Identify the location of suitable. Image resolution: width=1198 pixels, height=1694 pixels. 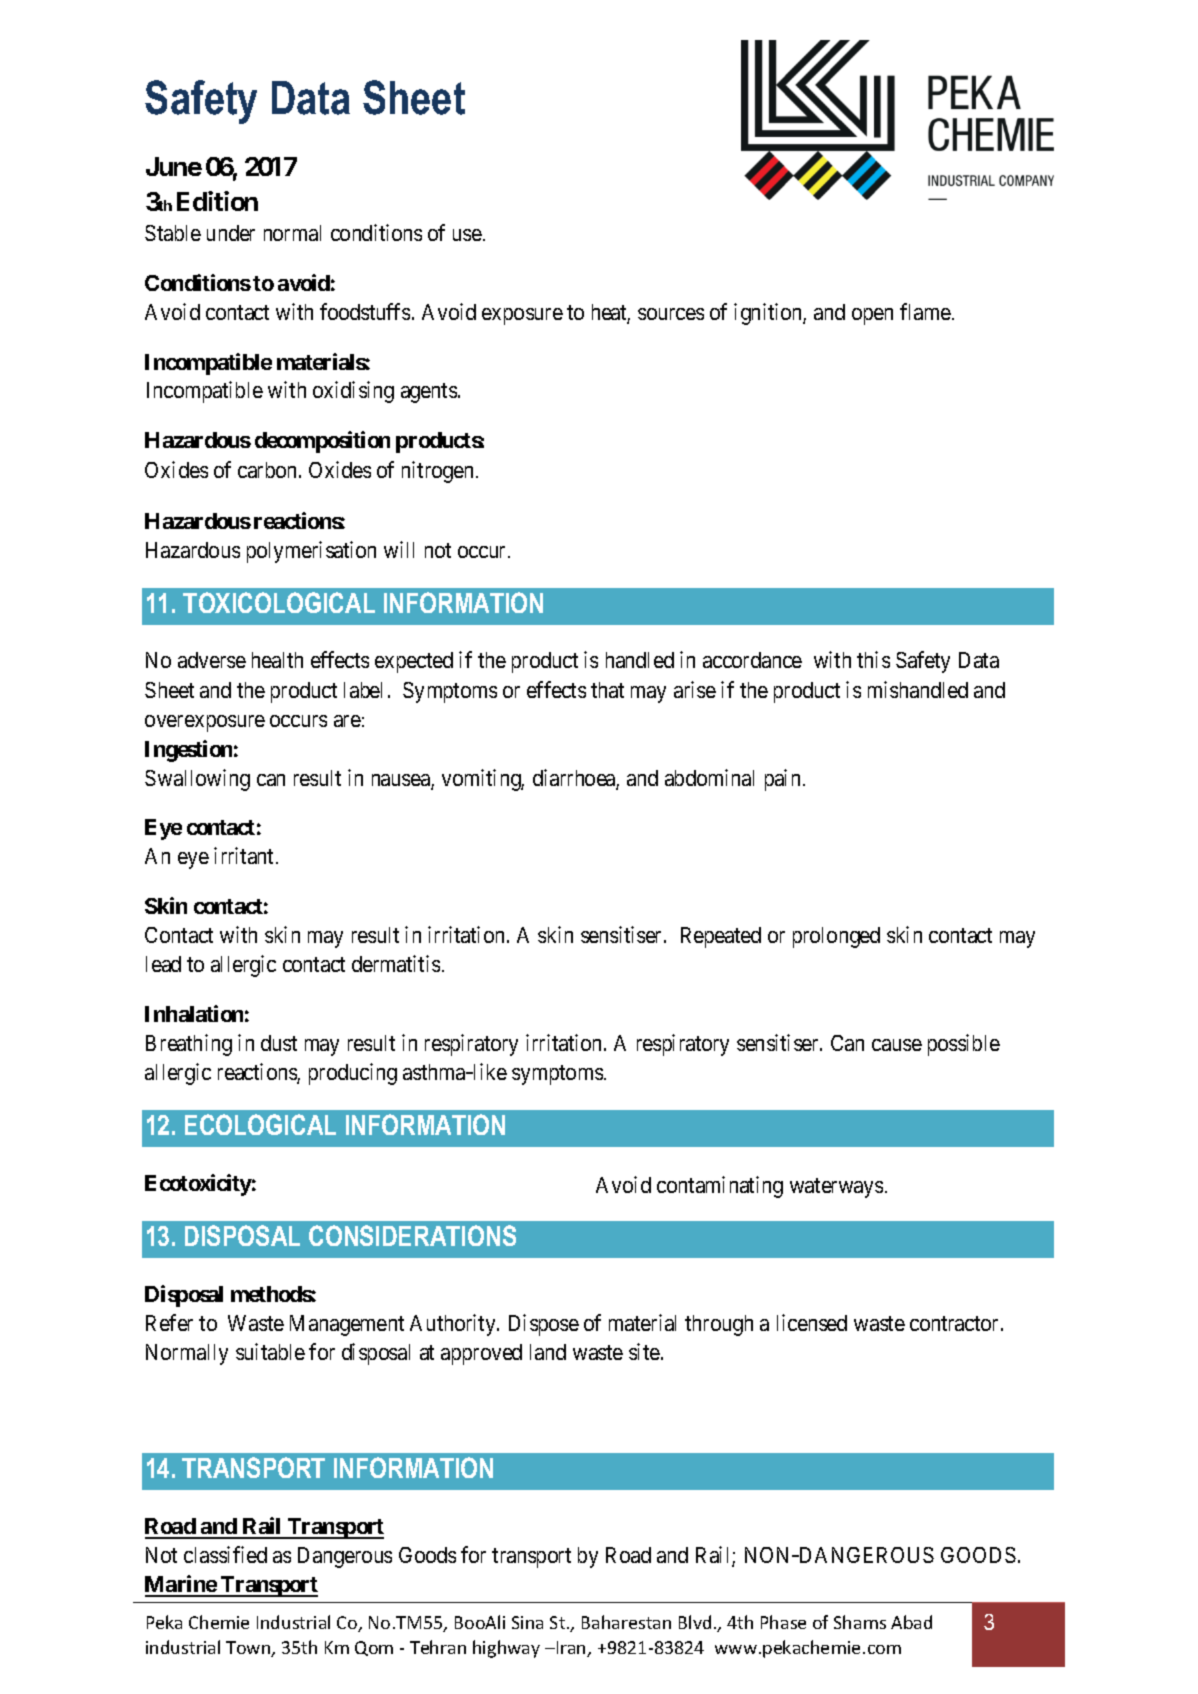
(270, 1351).
